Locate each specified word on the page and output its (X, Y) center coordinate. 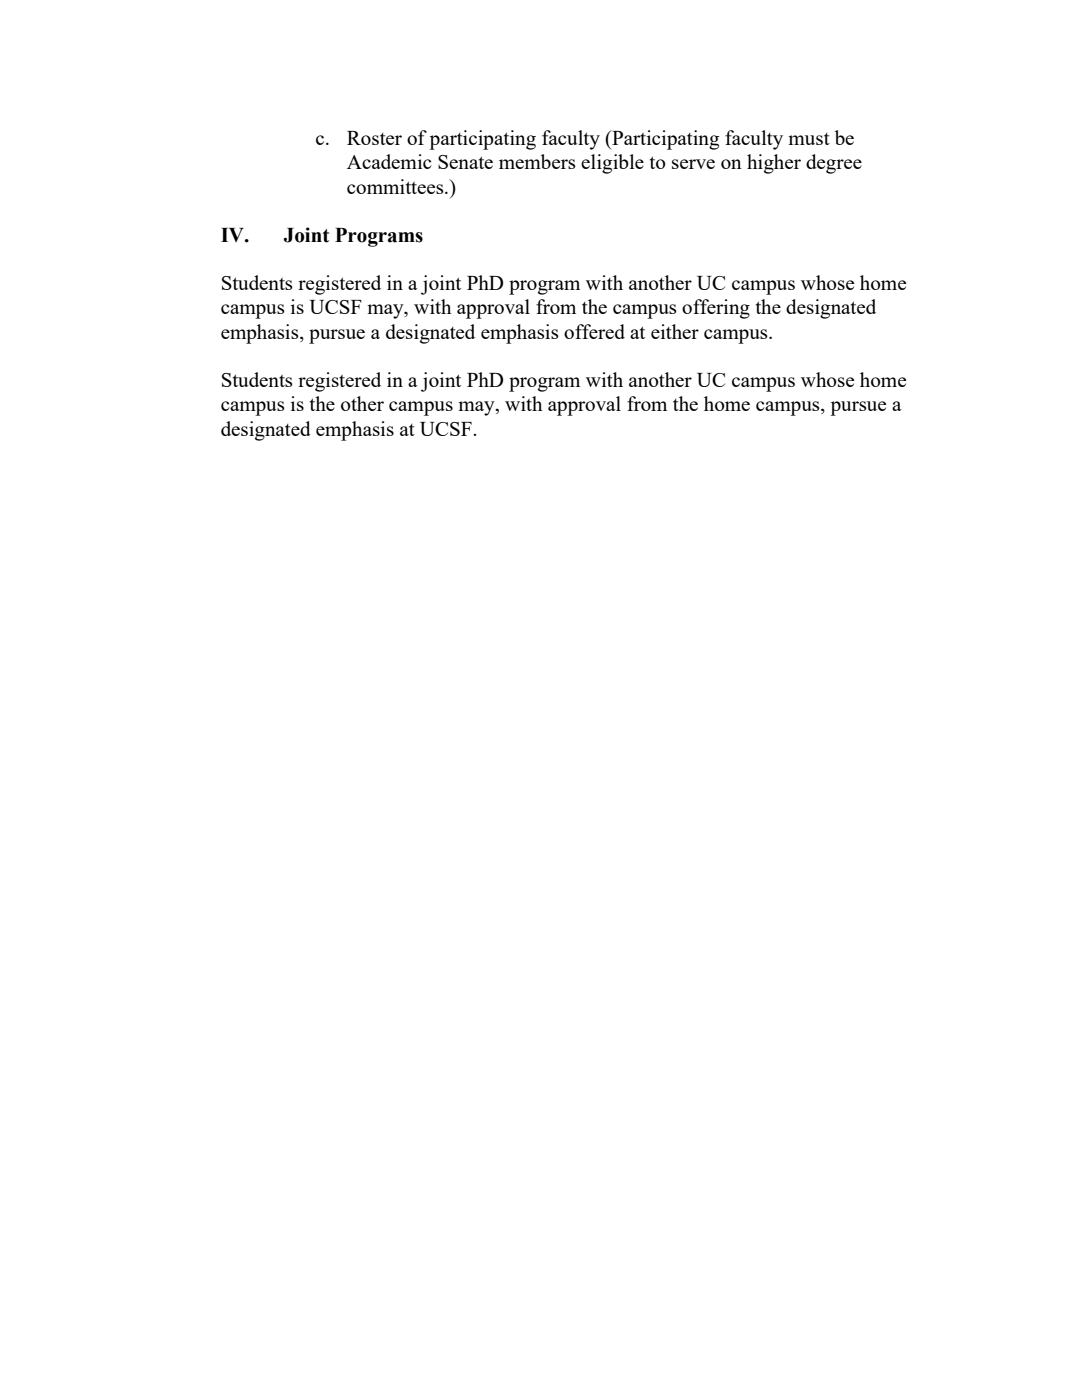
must (809, 139)
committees (396, 186)
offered (594, 331)
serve (693, 164)
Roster (374, 138)
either (675, 331)
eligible (612, 164)
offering (716, 309)
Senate (465, 162)
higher (774, 164)
